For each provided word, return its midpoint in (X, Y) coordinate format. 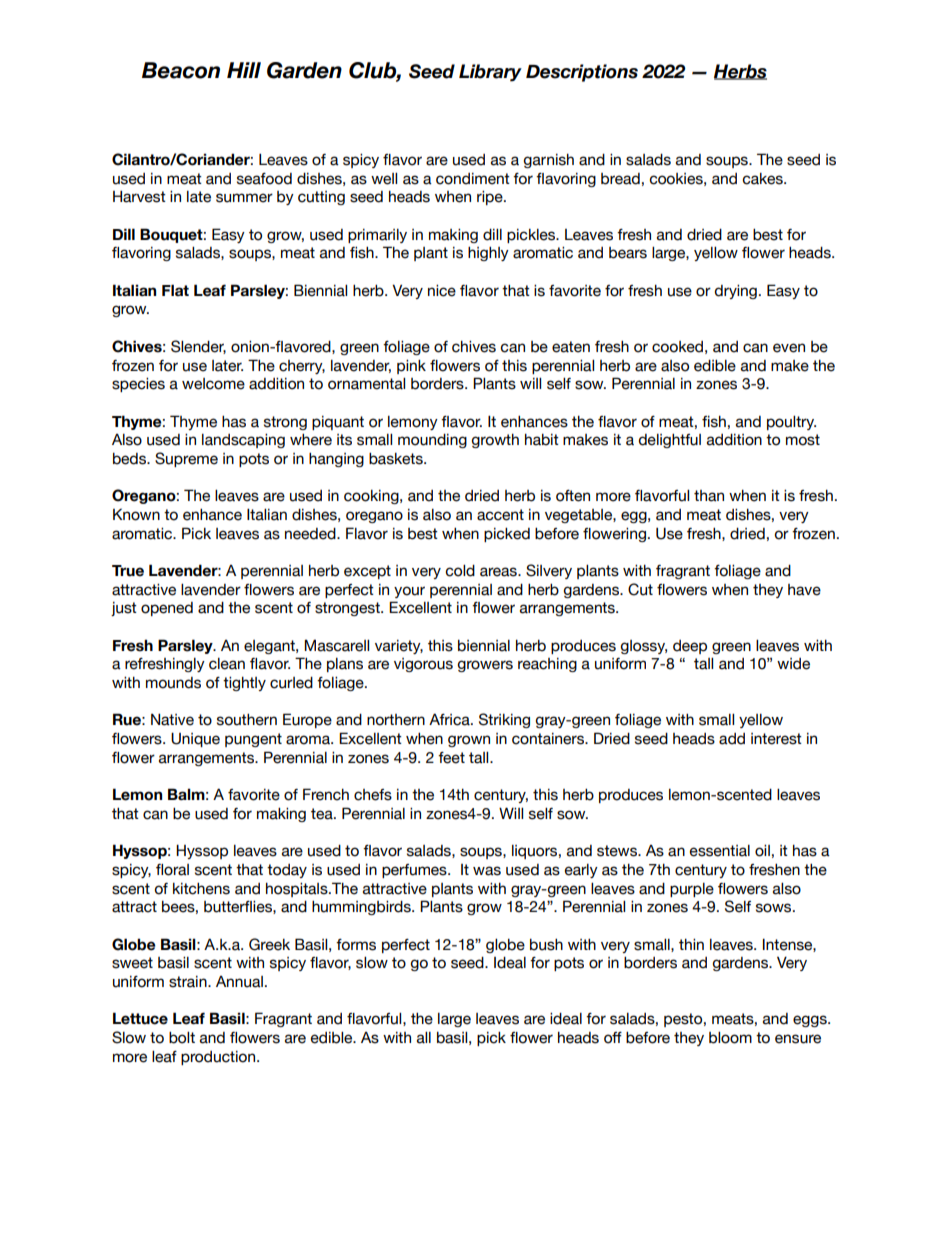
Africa (450, 719)
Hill (244, 70)
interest (776, 739)
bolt (182, 1038)
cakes (763, 179)
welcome (213, 384)
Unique (195, 739)
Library (490, 73)
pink (411, 367)
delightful (670, 441)
